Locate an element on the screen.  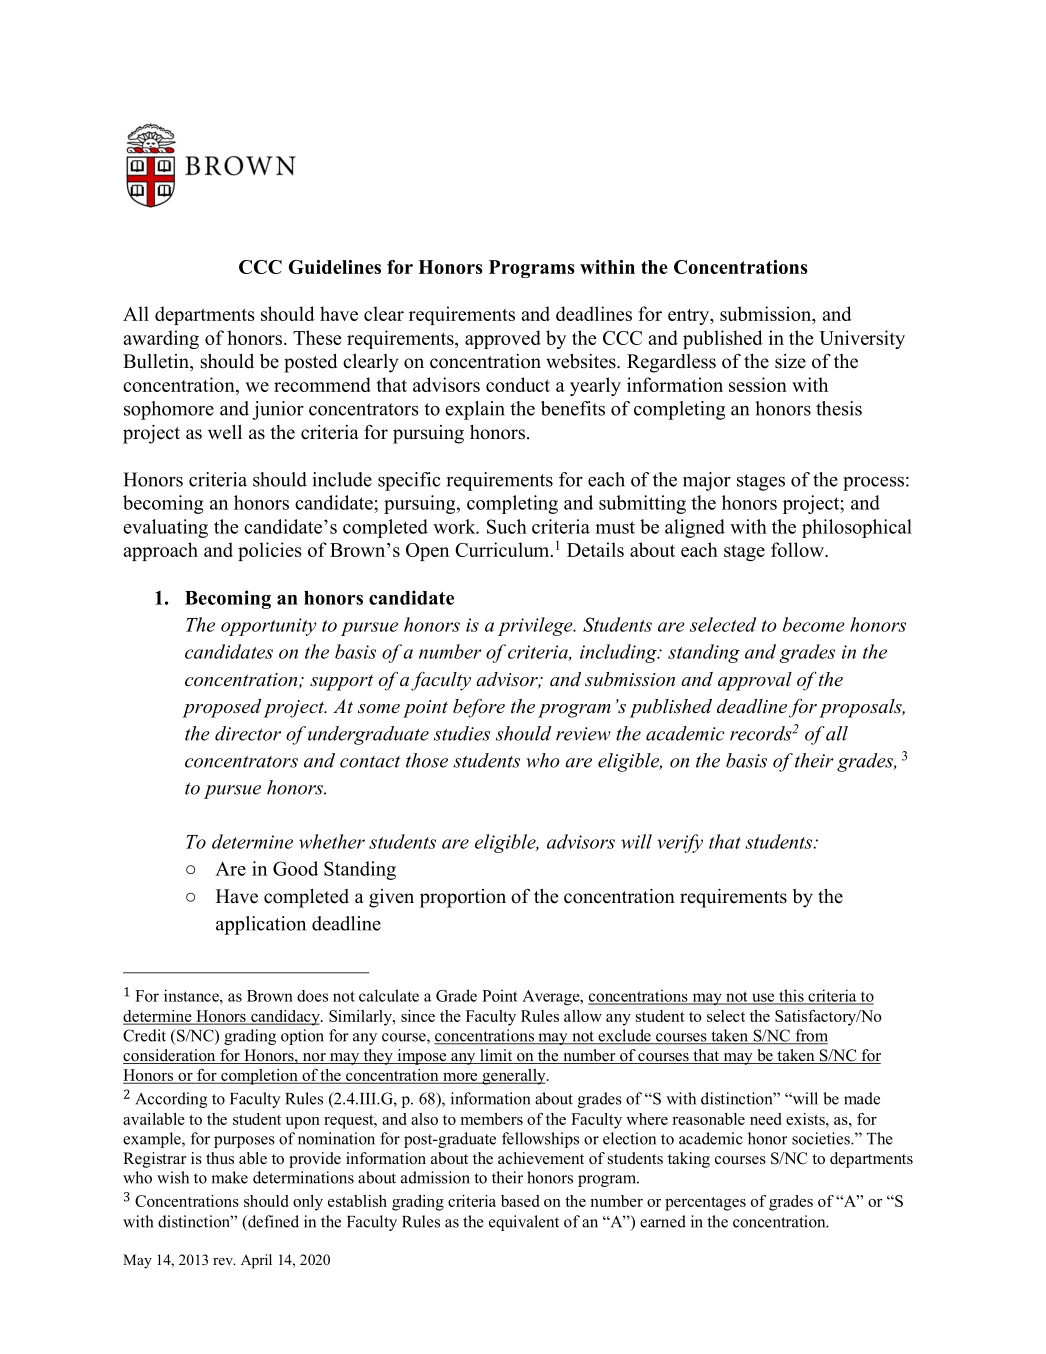
equivalent is located at coordinates (524, 1223).
